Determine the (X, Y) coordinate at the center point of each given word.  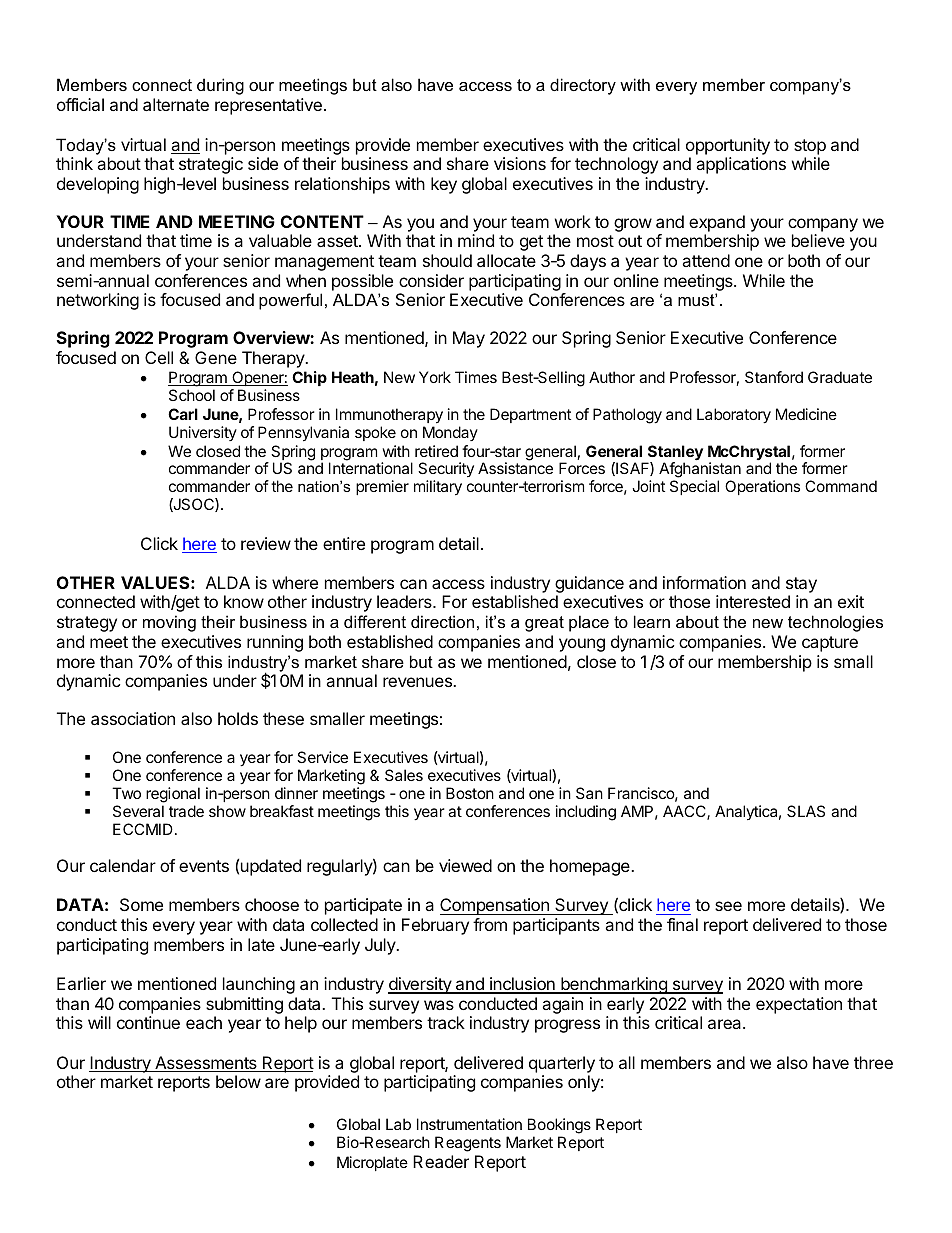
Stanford (774, 377)
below (238, 1081)
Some (141, 904)
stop (810, 147)
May (469, 339)
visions (520, 163)
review (266, 543)
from (490, 924)
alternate (176, 104)
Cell (159, 357)
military (438, 488)
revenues (419, 682)
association (133, 718)
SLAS (806, 811)
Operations (762, 487)
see (728, 906)
